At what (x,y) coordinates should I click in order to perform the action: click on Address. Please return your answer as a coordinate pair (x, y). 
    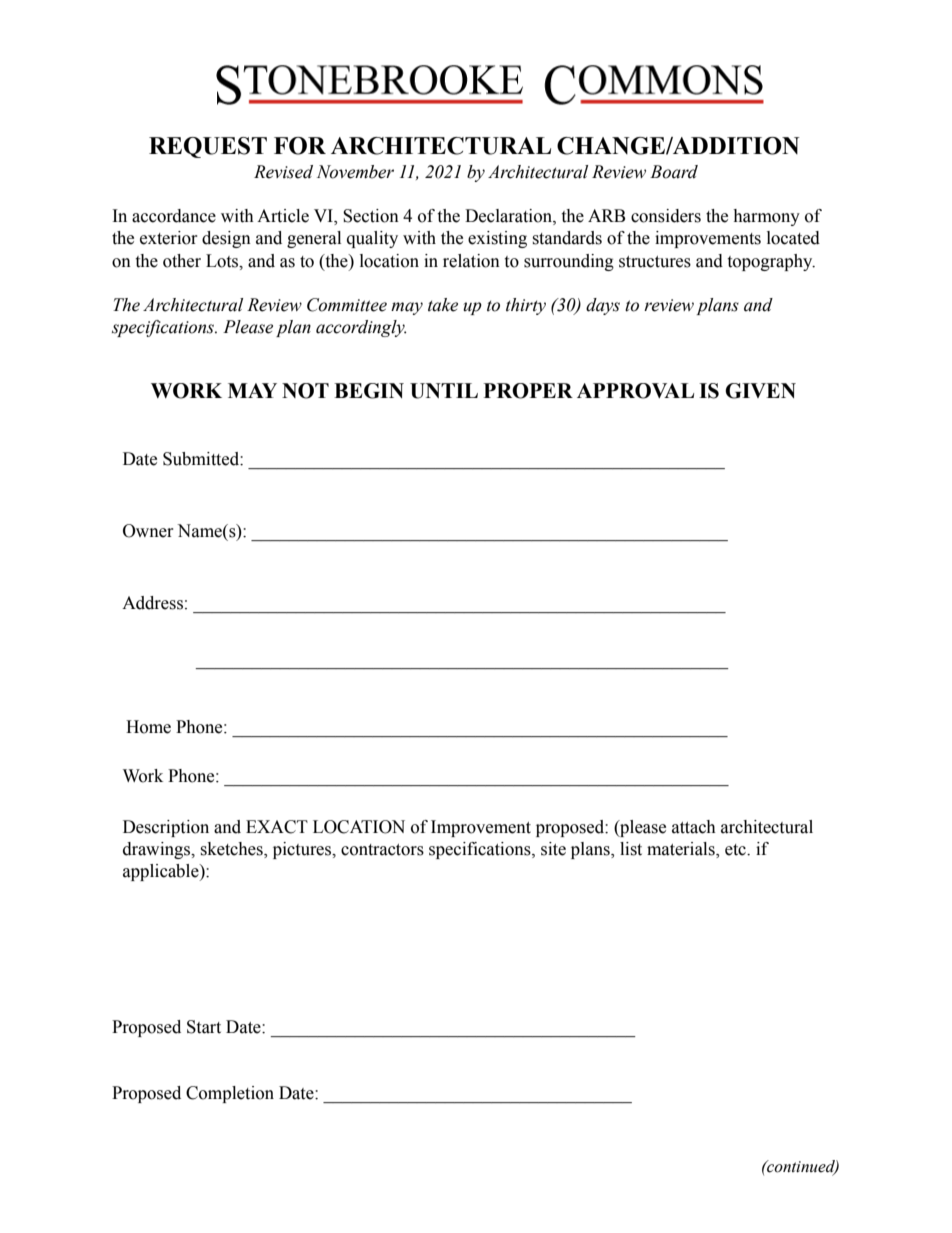
    Looking at the image, I should click on (152, 603).
